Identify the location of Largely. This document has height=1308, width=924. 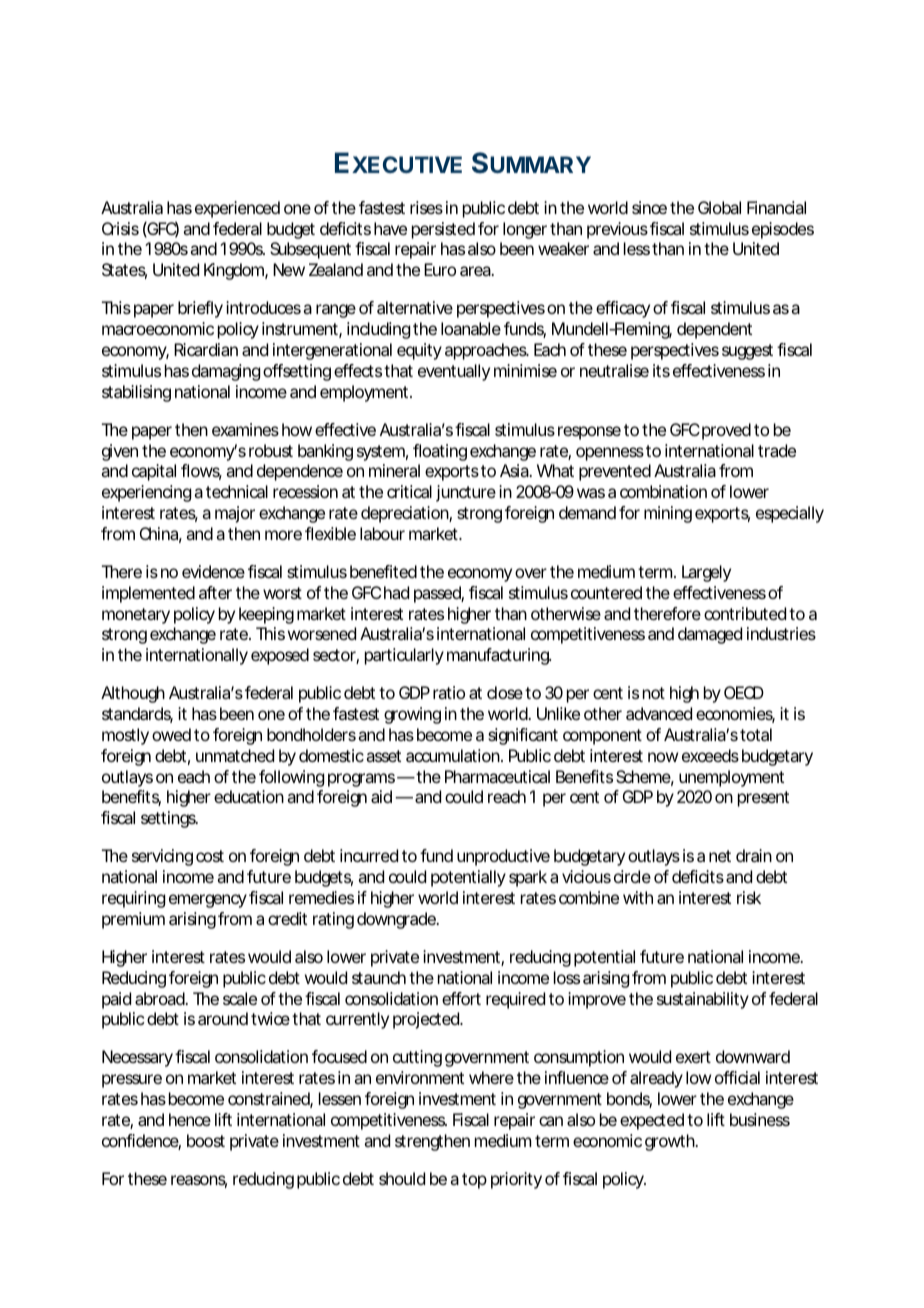
(706, 573).
